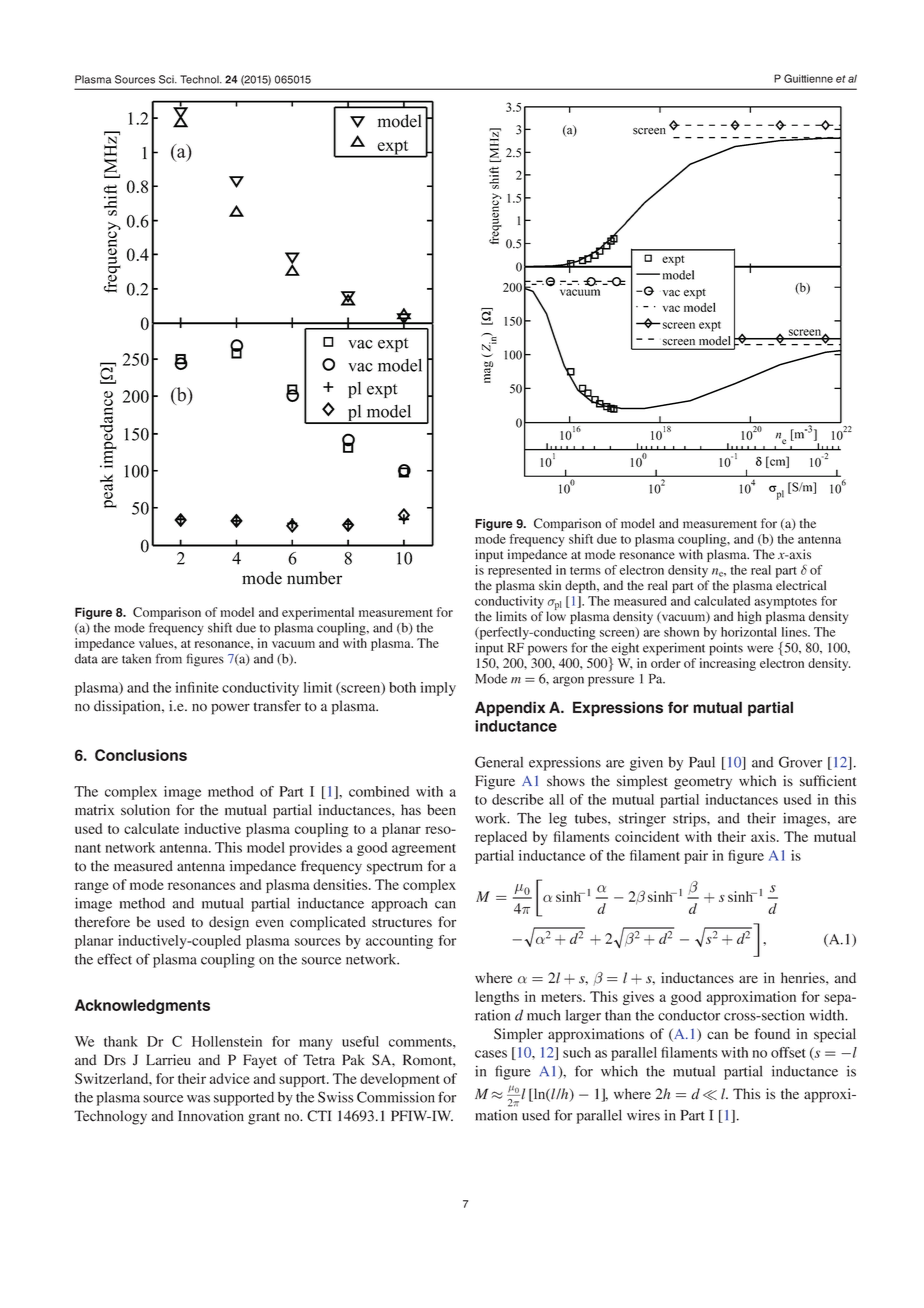  What do you see at coordinates (198, 1099) in the screenshot?
I see `was` at bounding box center [198, 1099].
